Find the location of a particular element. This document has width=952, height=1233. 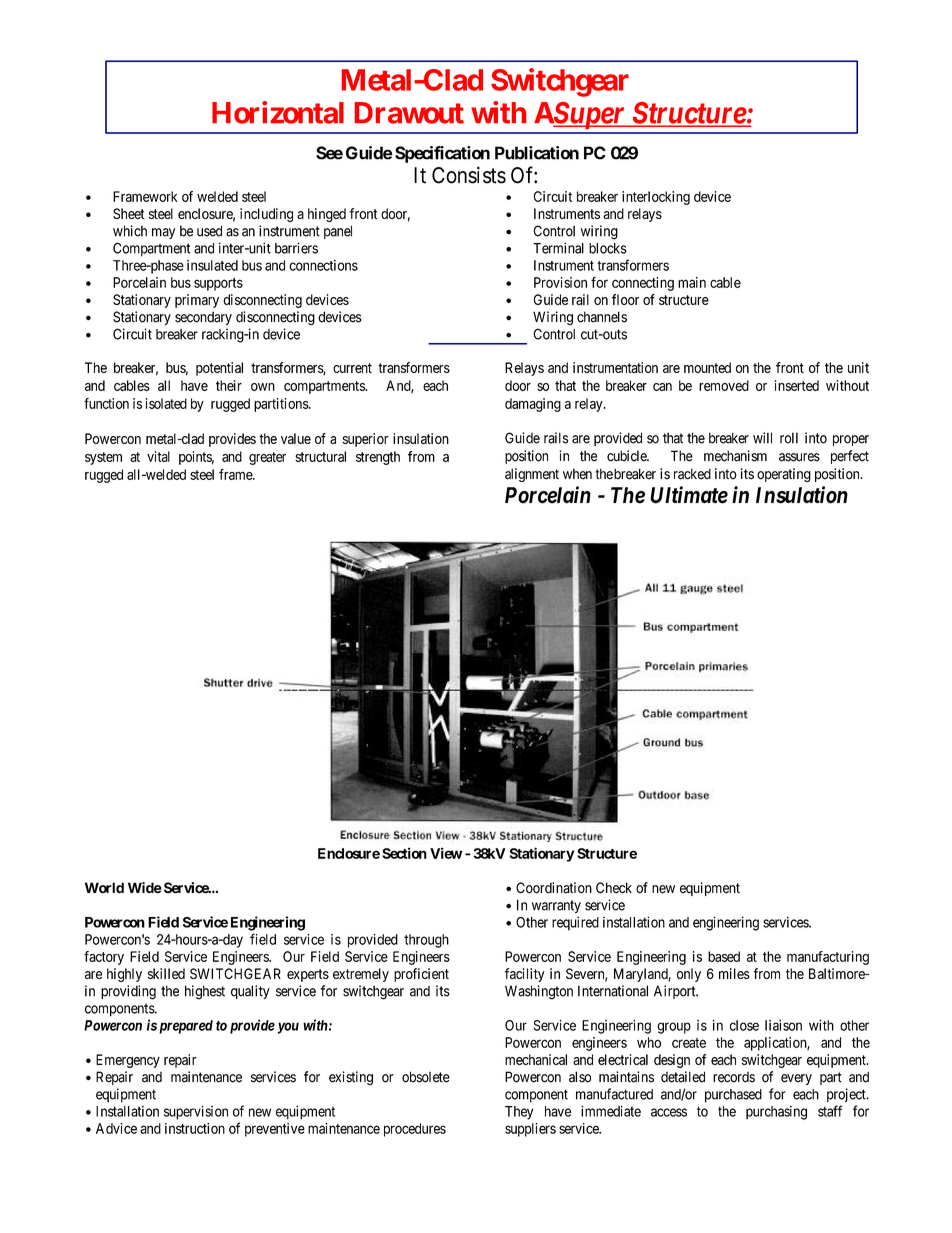

vital is located at coordinates (158, 456).
